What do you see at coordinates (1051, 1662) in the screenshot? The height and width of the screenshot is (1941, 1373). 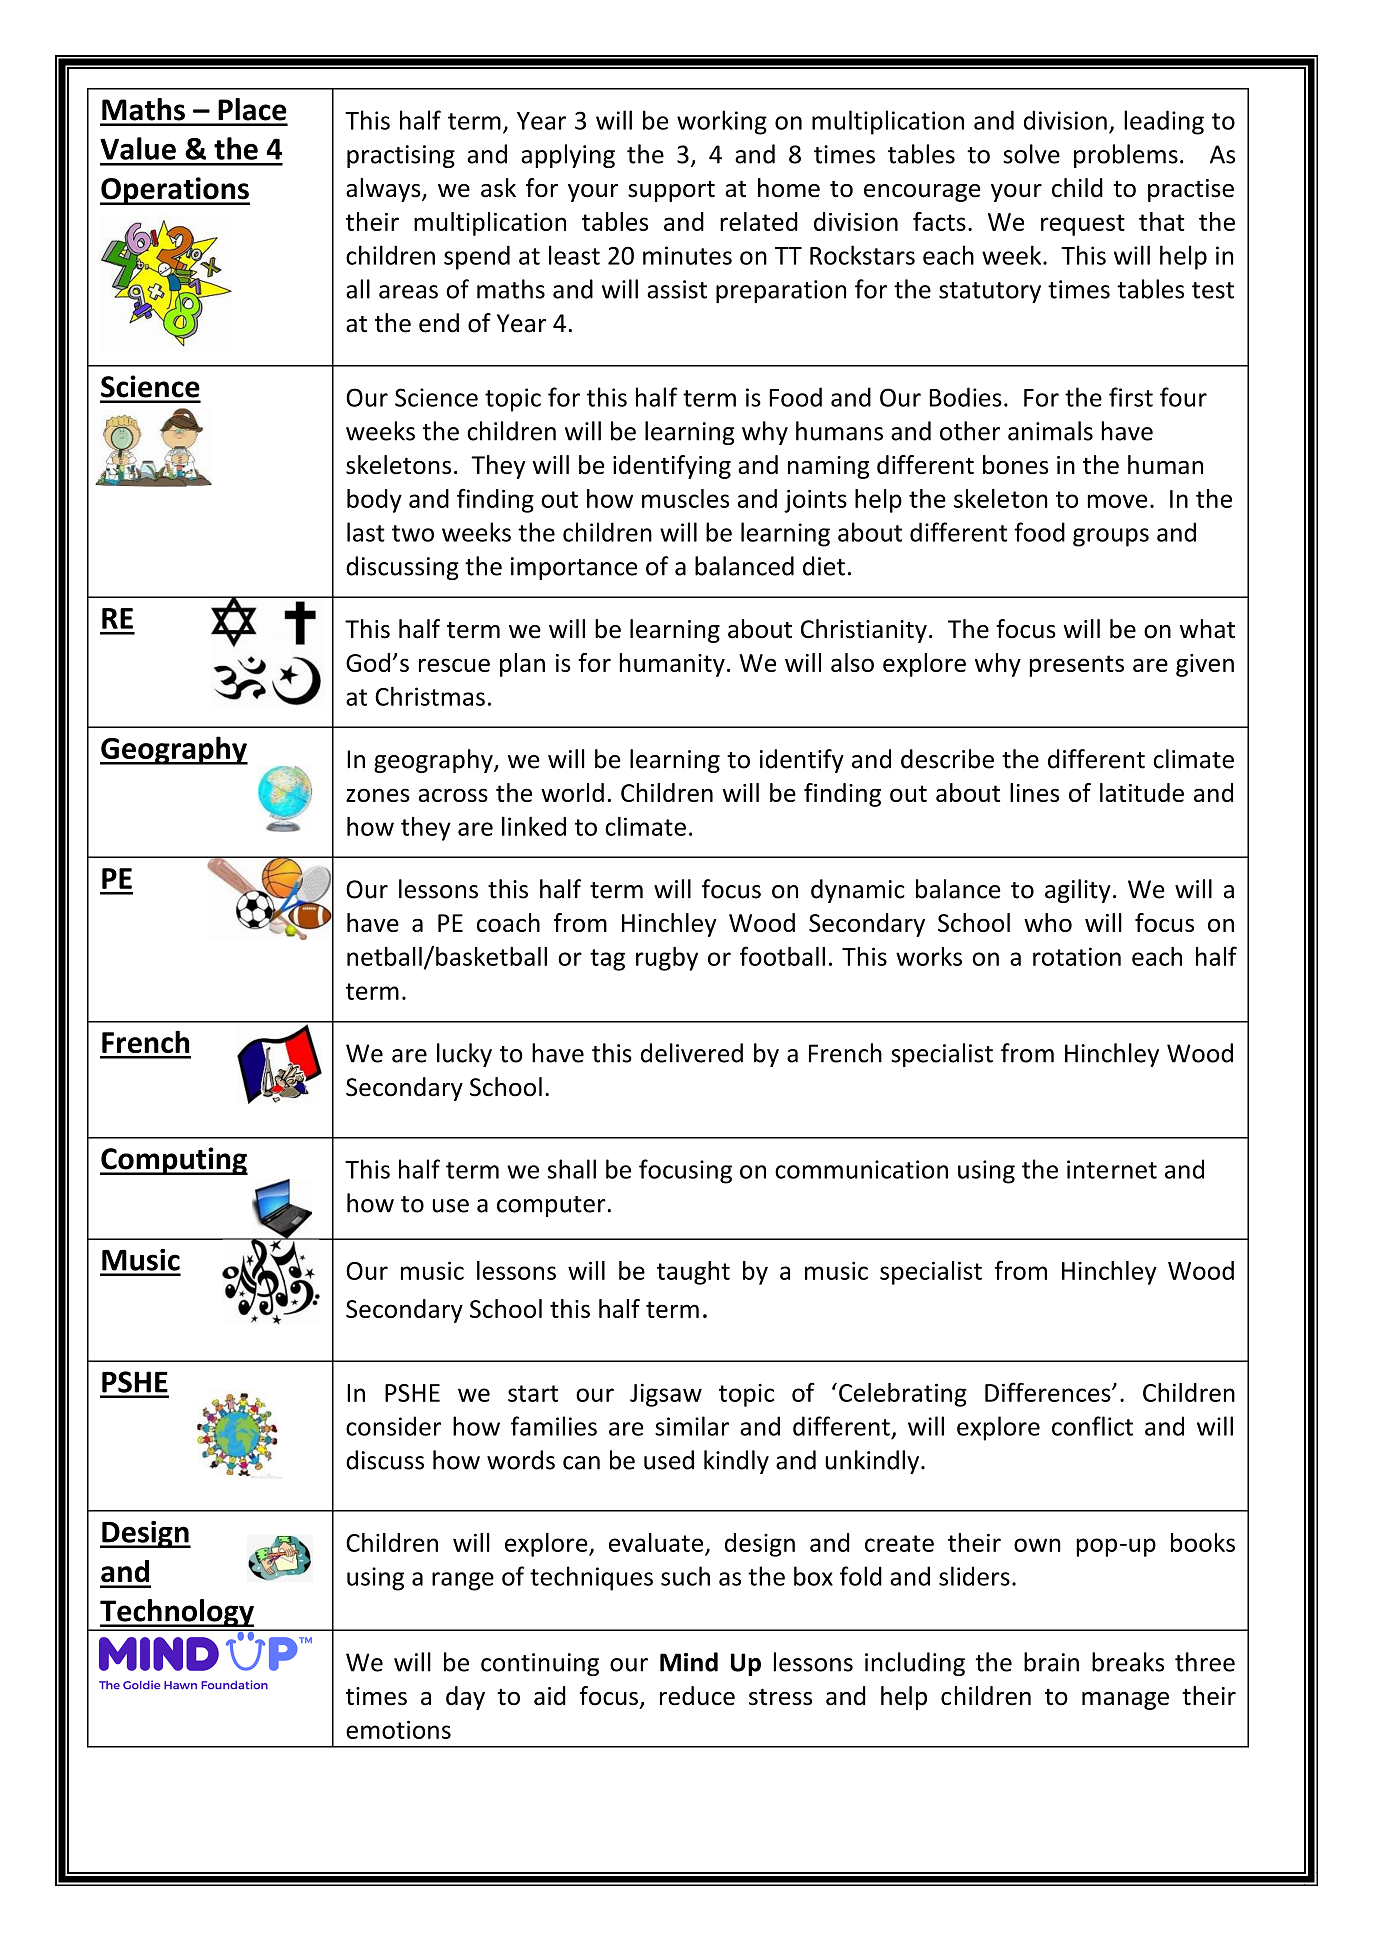 I see `brain` at bounding box center [1051, 1662].
